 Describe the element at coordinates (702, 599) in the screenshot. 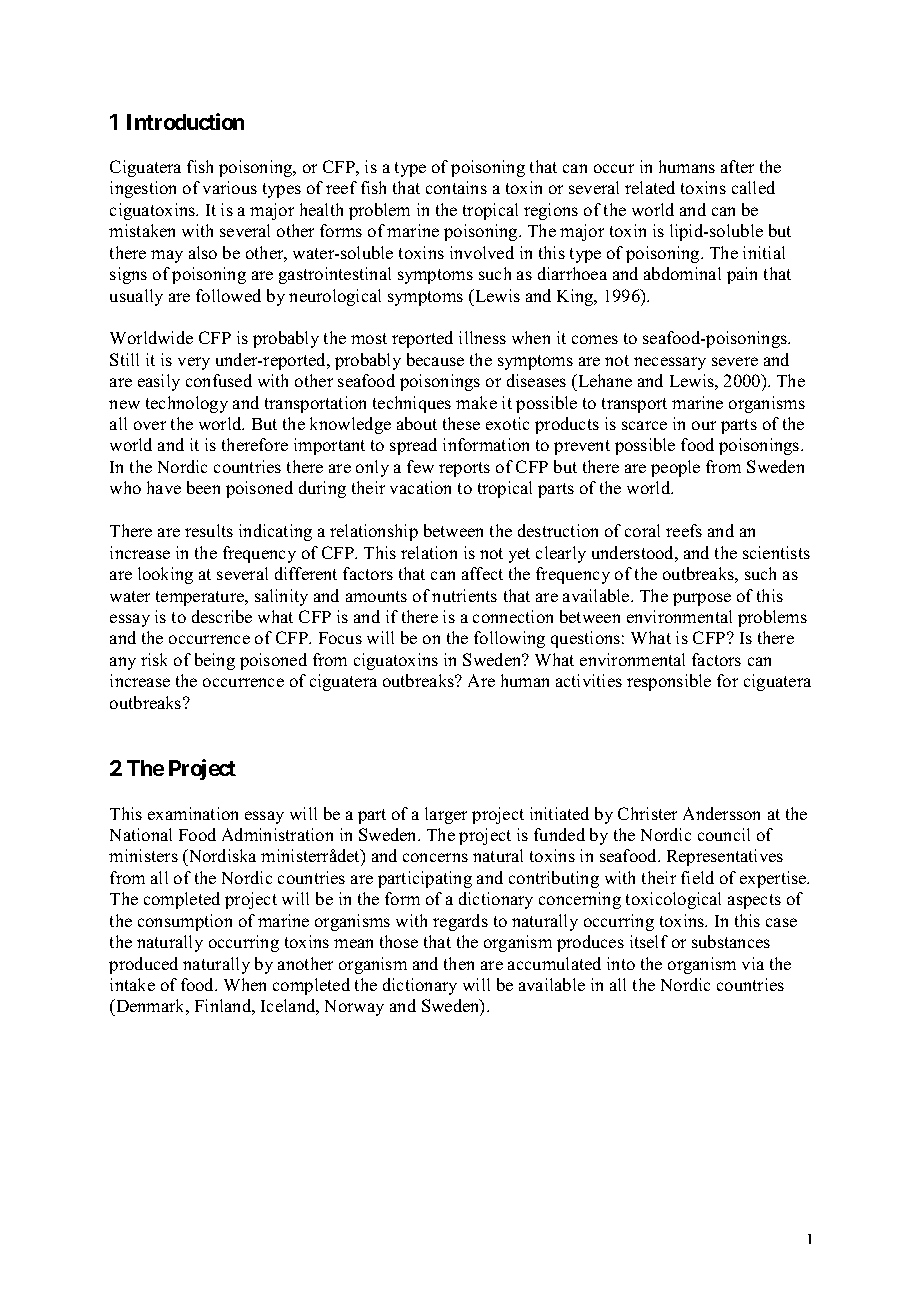

I see `purpose` at that location.
